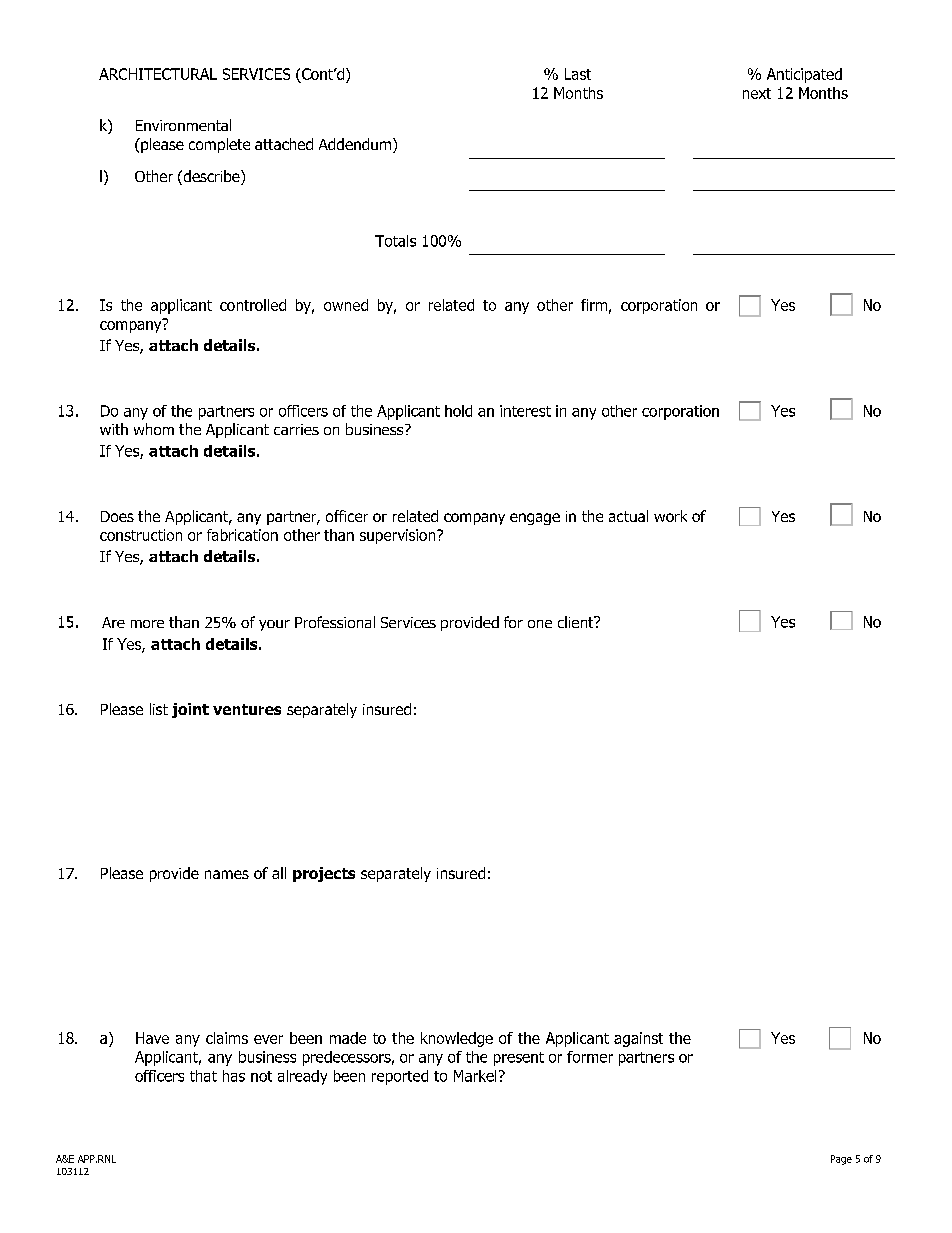 The image size is (952, 1233). What do you see at coordinates (670, 516) in the image?
I see `work` at bounding box center [670, 516].
